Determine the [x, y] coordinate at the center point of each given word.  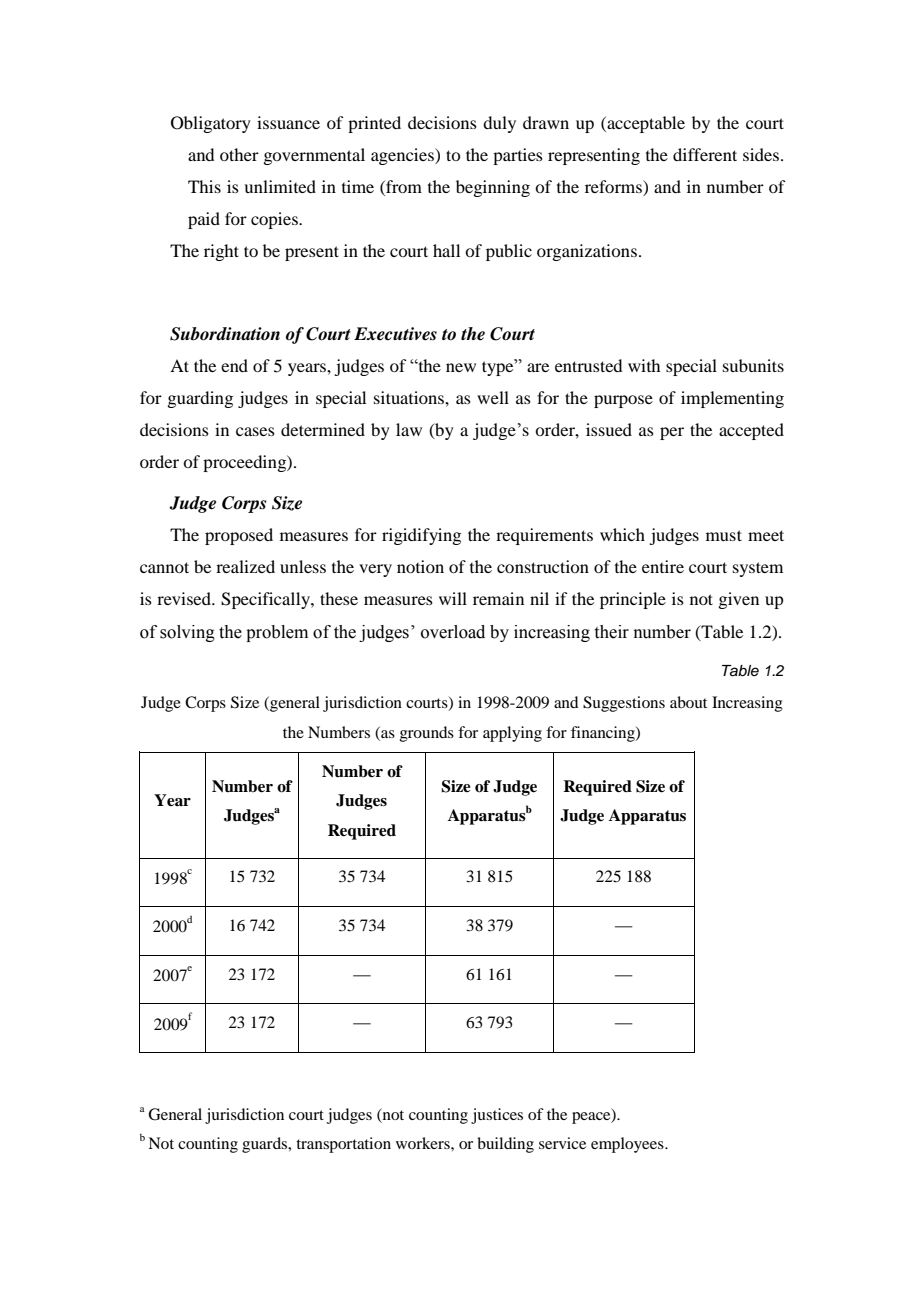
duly [499, 124]
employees [628, 1145]
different [705, 154]
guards [266, 1145]
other [239, 154]
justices [497, 1116]
